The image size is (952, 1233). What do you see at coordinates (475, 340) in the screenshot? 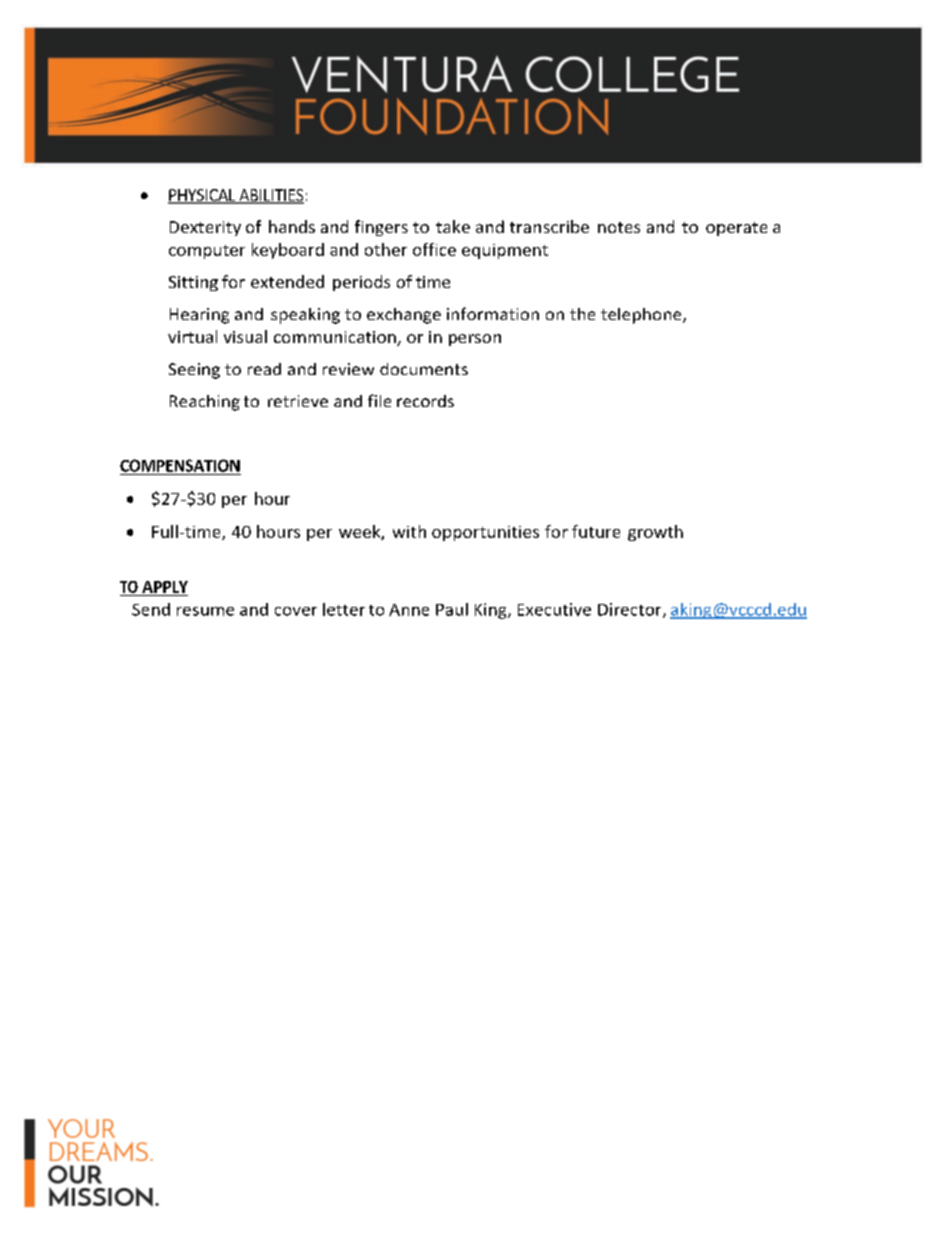
I see `person` at bounding box center [475, 340].
